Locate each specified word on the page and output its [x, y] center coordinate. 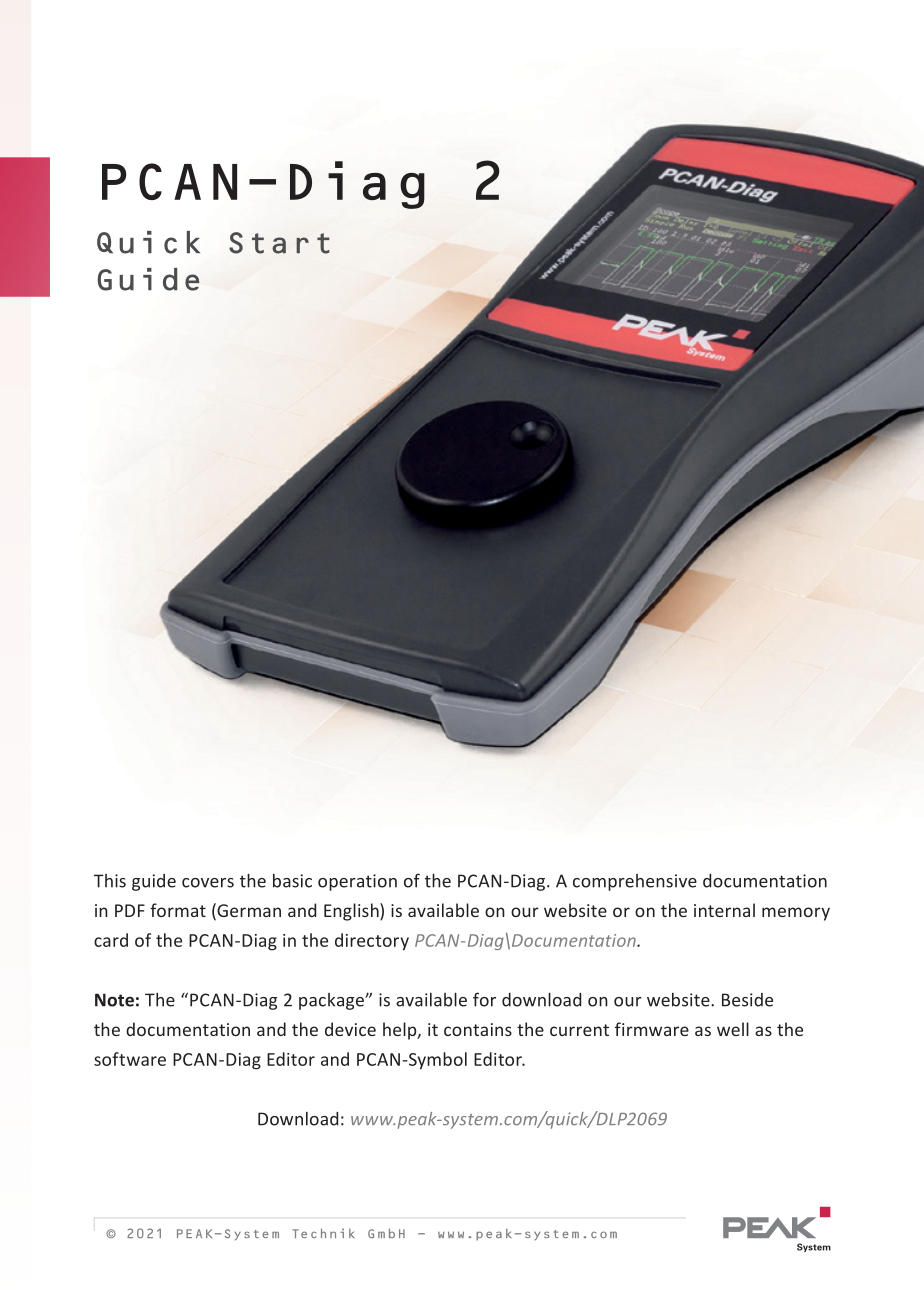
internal [724, 910]
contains [478, 1029]
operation [357, 882]
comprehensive [635, 882]
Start [279, 243]
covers [208, 883]
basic [292, 881]
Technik [323, 1233]
